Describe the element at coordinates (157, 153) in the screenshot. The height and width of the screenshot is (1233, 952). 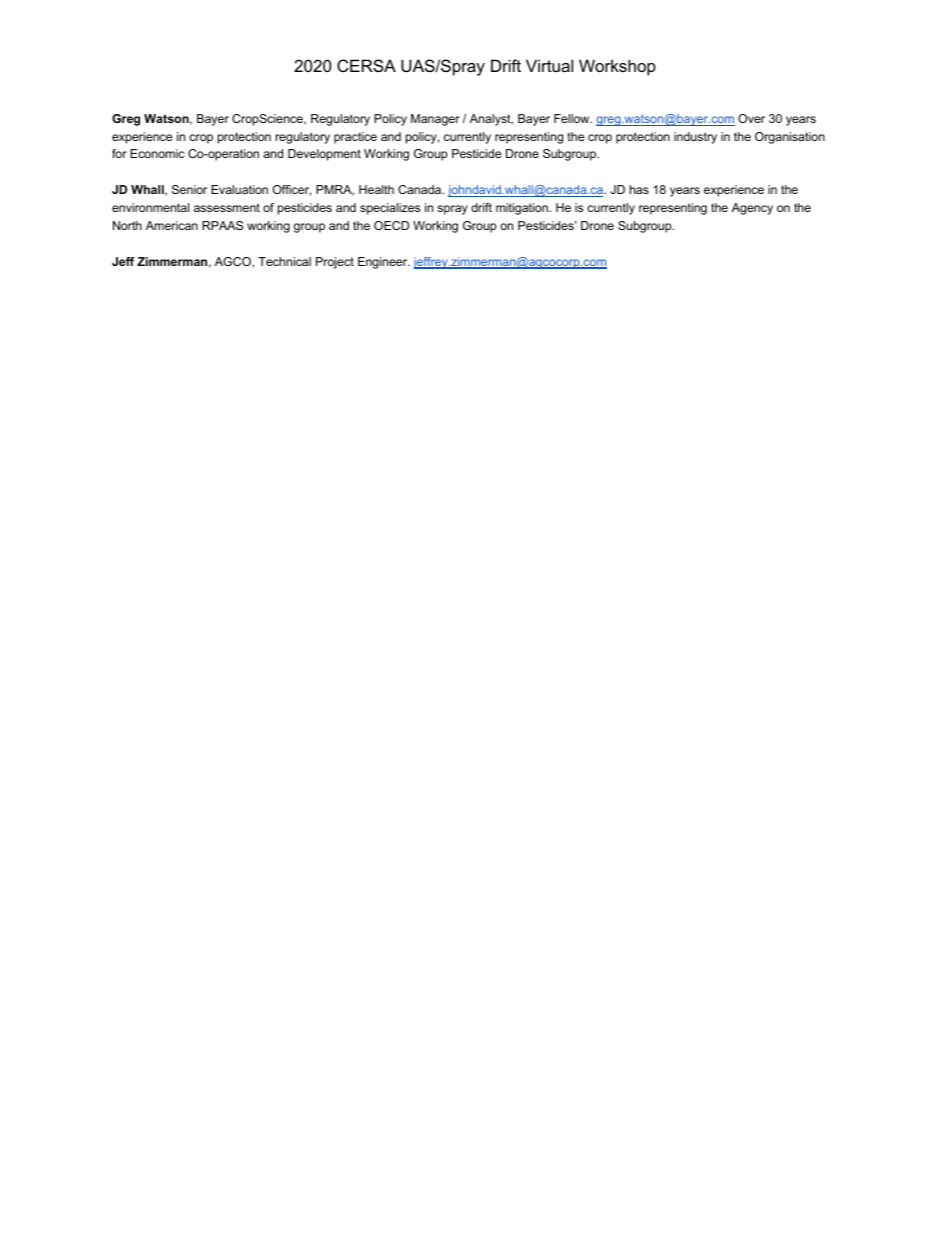
I see `Economic` at that location.
